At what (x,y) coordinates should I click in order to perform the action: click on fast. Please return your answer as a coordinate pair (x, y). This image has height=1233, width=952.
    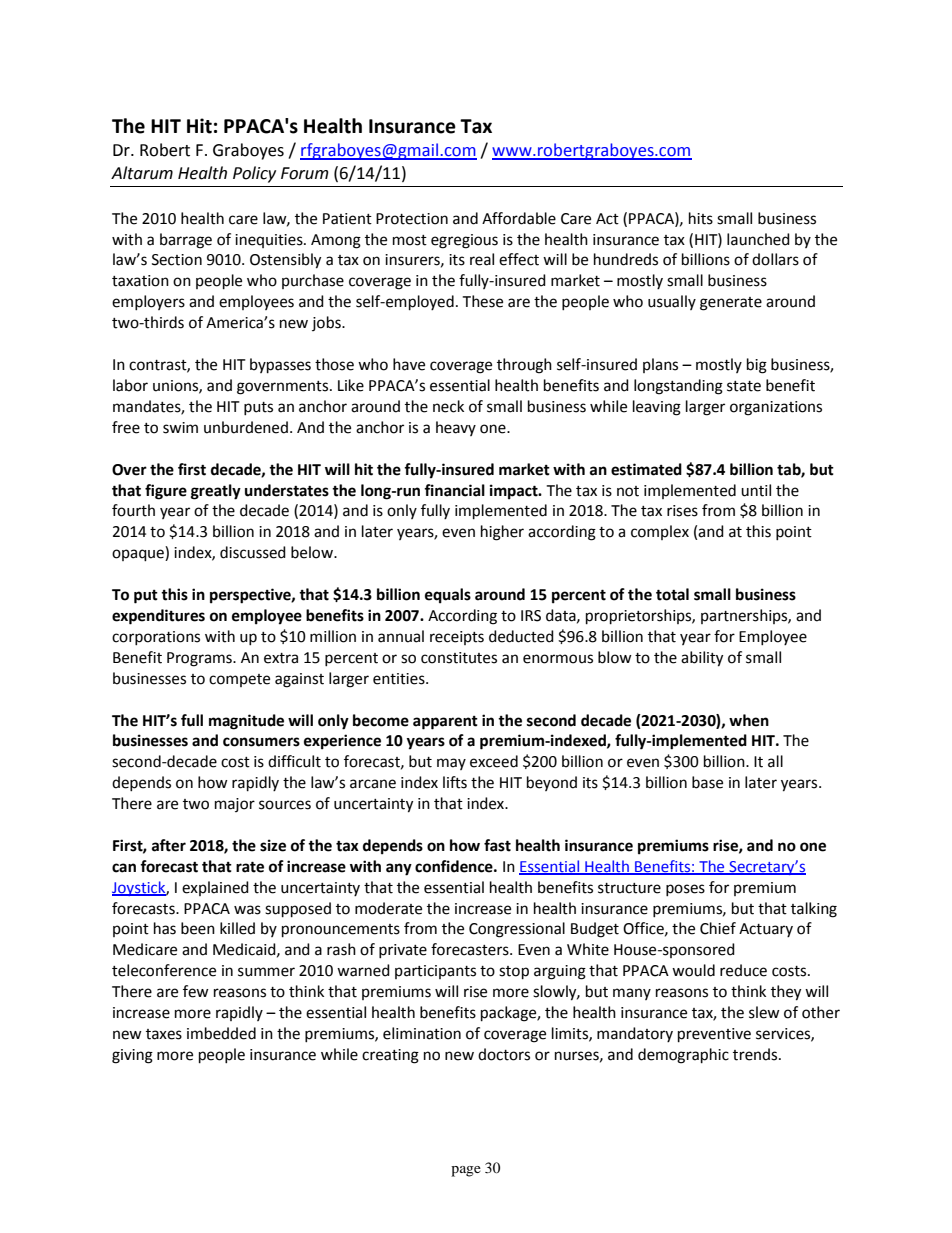
    Looking at the image, I should click on (497, 845).
